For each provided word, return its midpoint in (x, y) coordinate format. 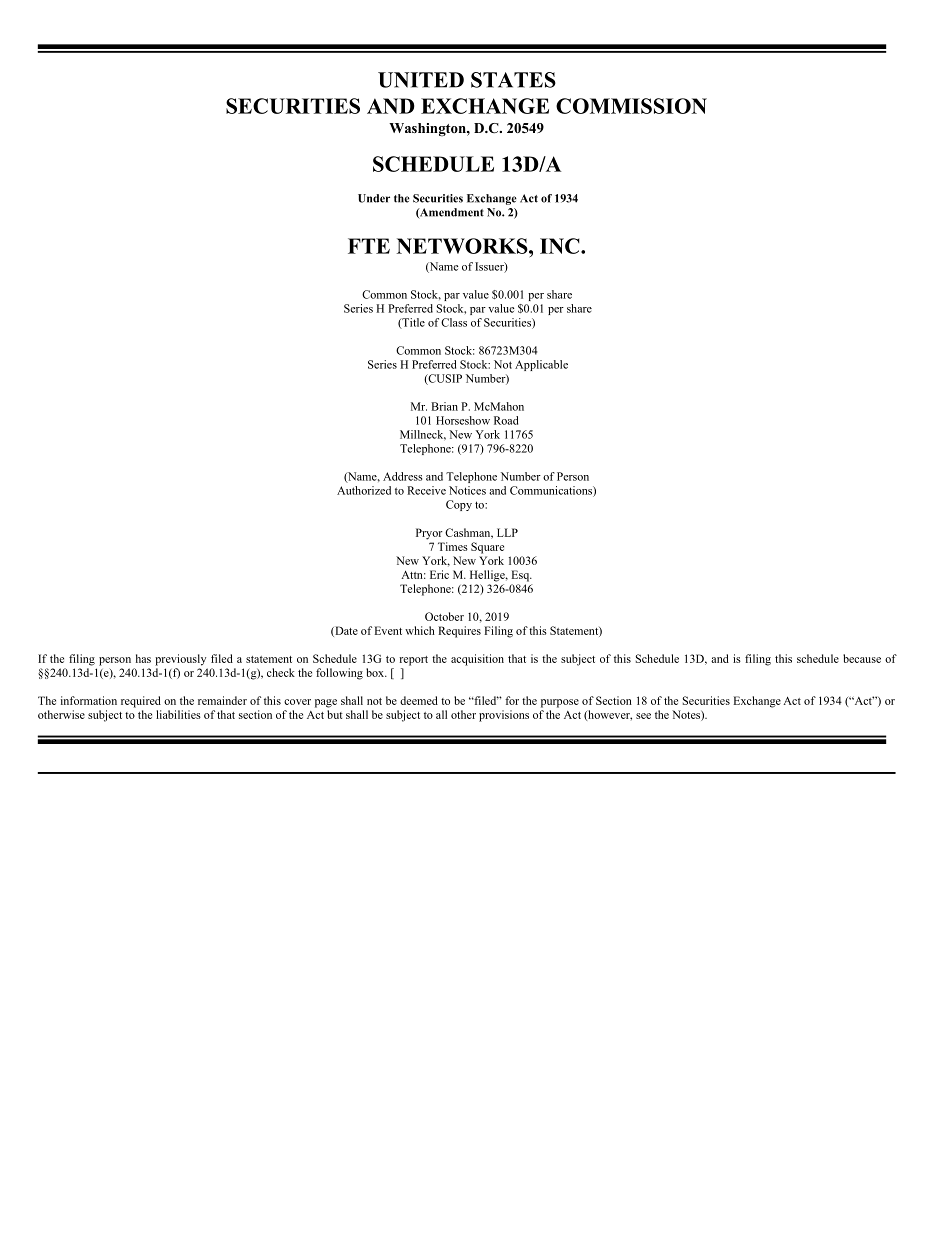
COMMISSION (631, 106)
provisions (504, 716)
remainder (222, 700)
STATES (513, 80)
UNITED (421, 80)
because (862, 658)
